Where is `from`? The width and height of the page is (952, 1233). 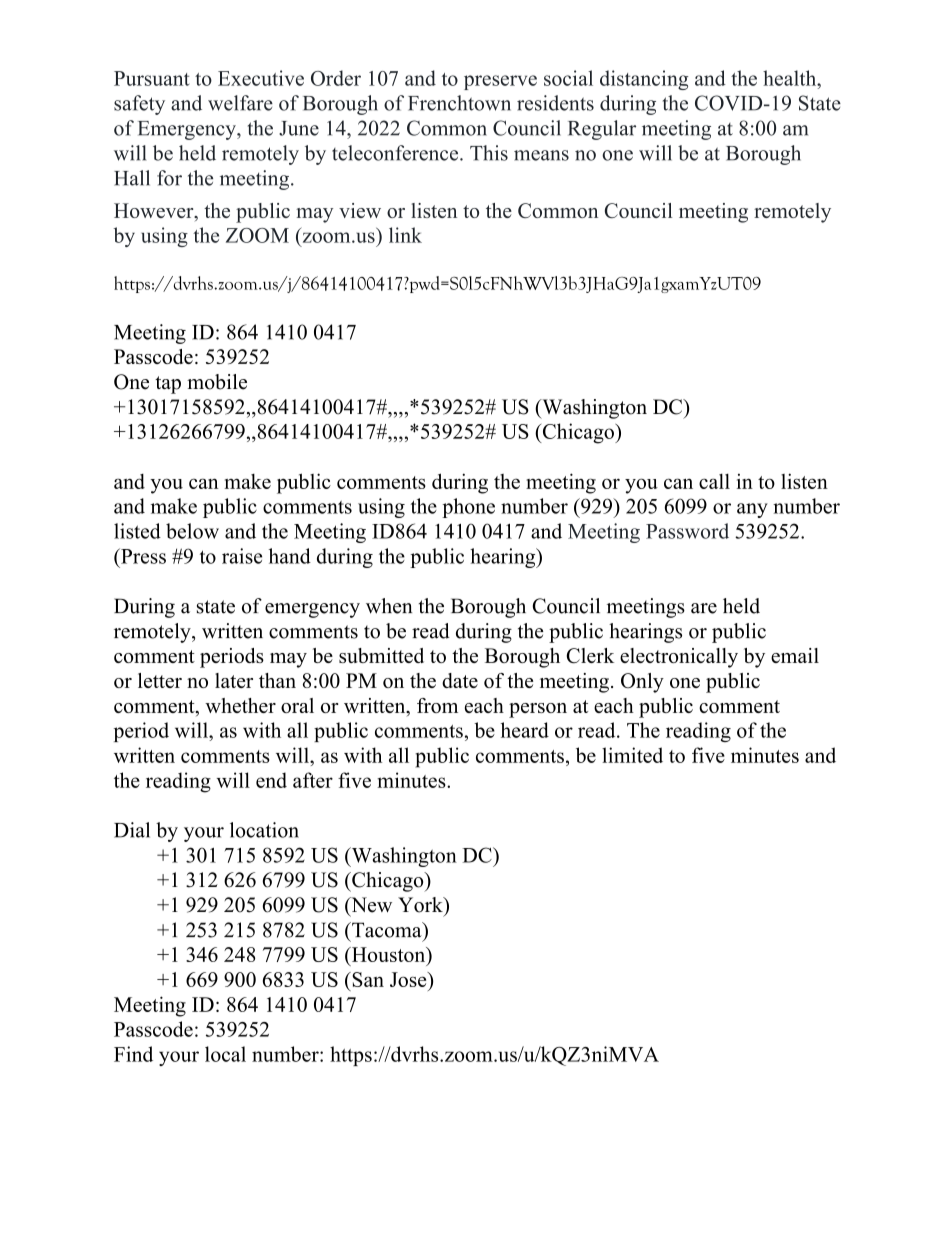
from is located at coordinates (437, 705).
